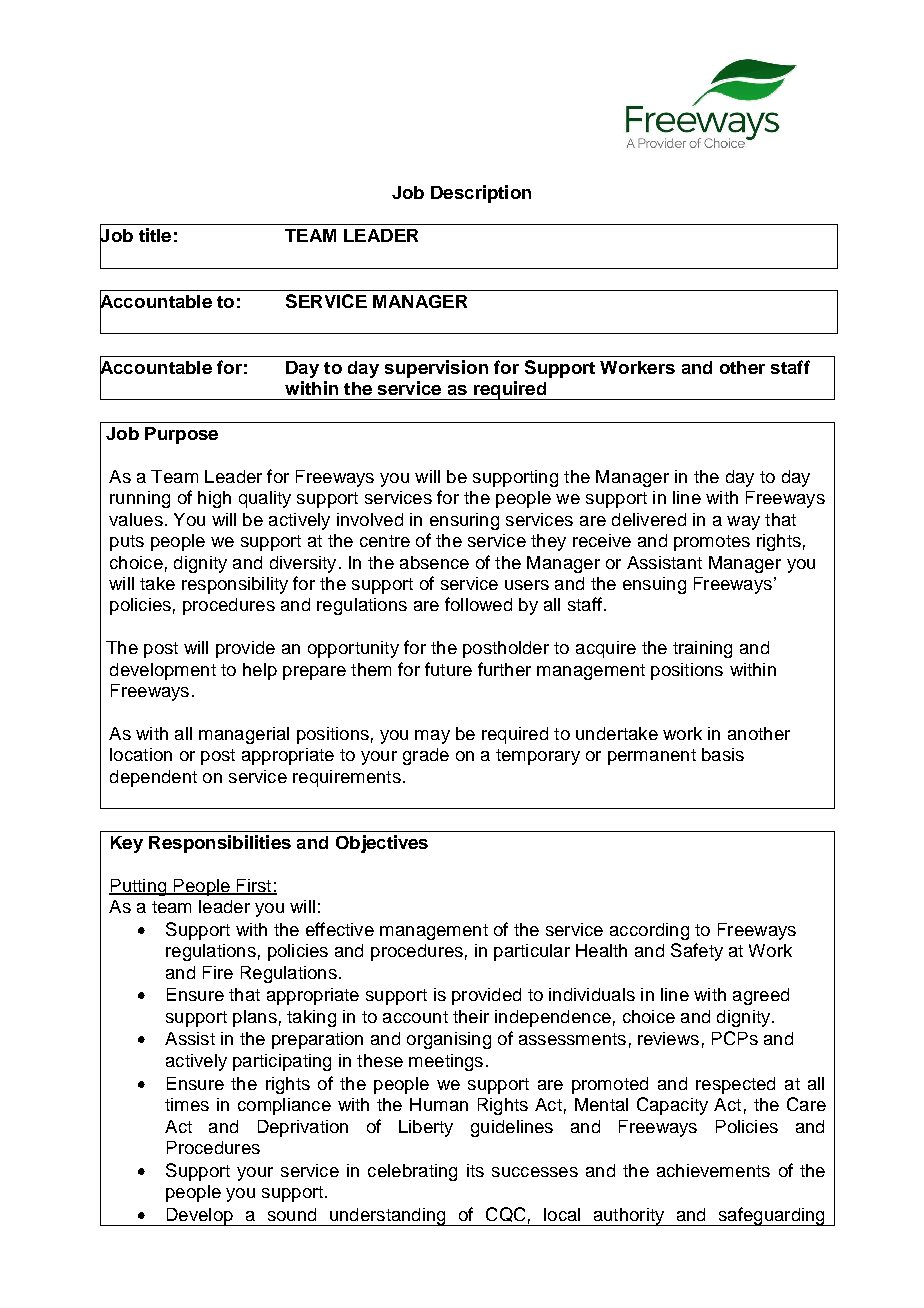  What do you see at coordinates (218, 972) in the page?
I see `Fire` at bounding box center [218, 972].
